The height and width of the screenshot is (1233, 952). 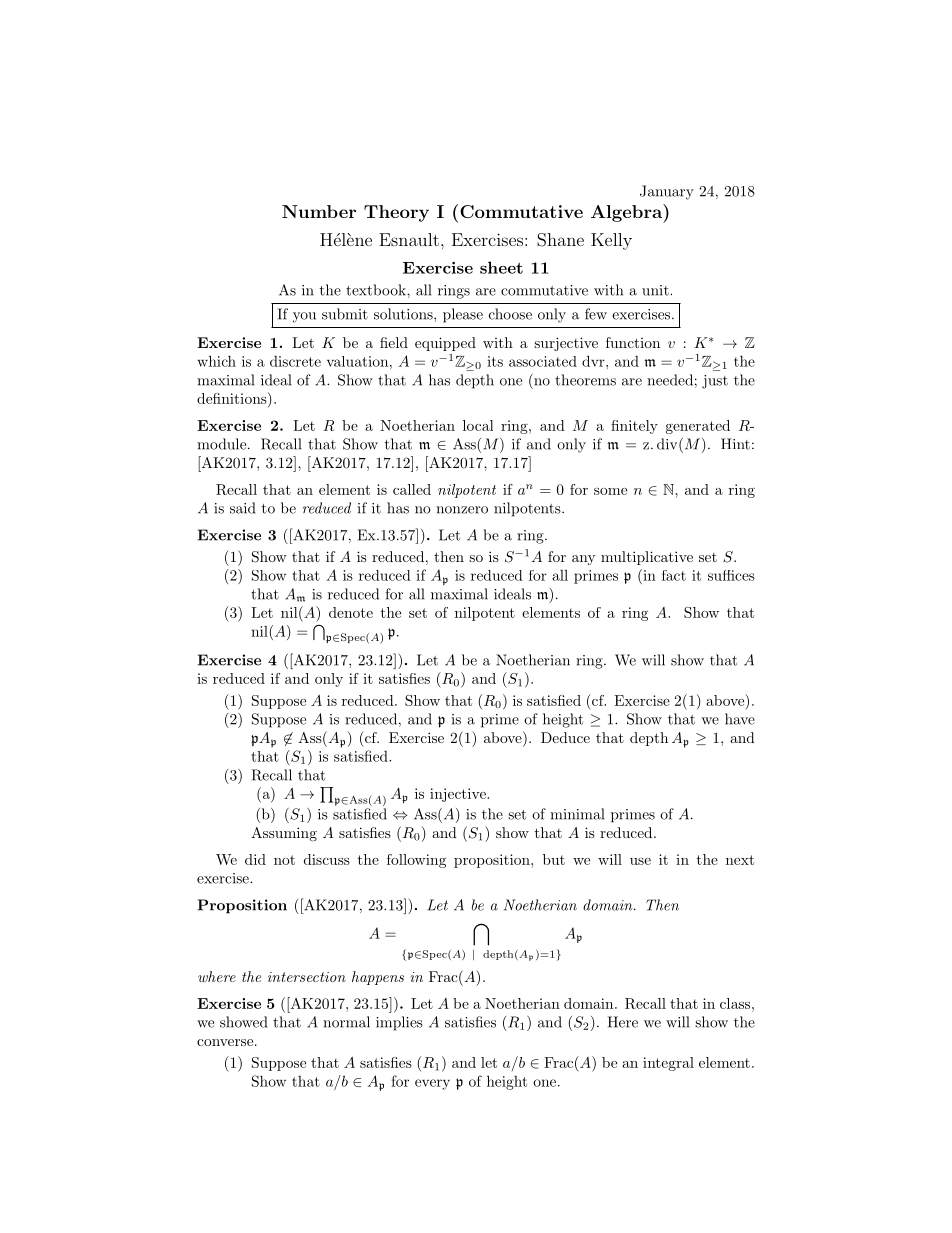 What do you see at coordinates (346, 1022) in the screenshot?
I see `normal` at bounding box center [346, 1022].
